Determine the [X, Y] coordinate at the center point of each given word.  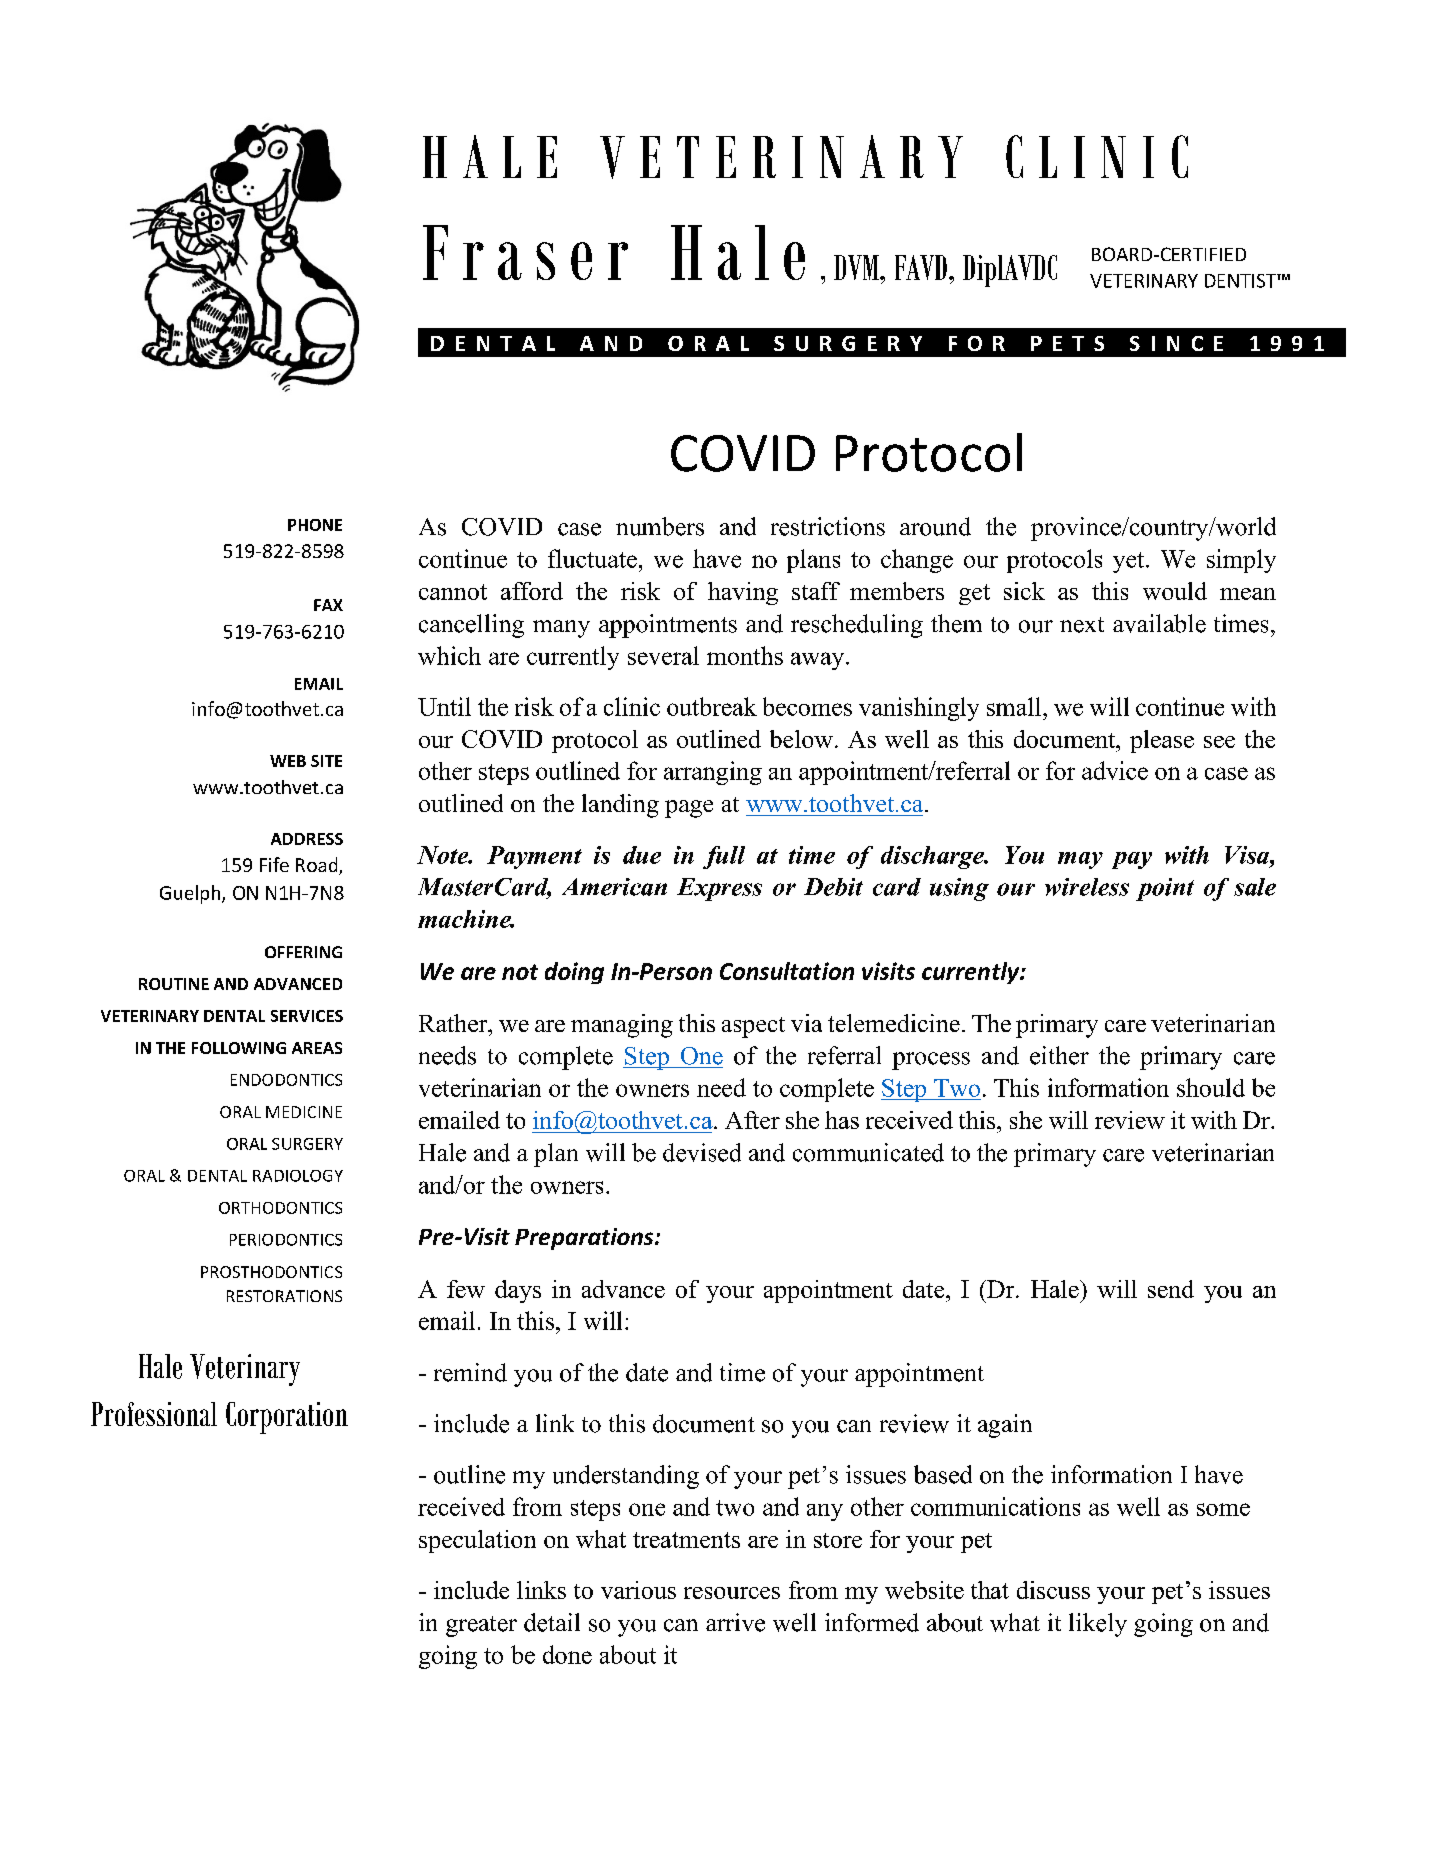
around [935, 526]
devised [702, 1152]
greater [481, 1626]
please [1162, 741]
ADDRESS [307, 839]
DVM [857, 267]
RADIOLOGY [298, 1176]
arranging [713, 773]
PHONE [315, 525]
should [1211, 1087]
